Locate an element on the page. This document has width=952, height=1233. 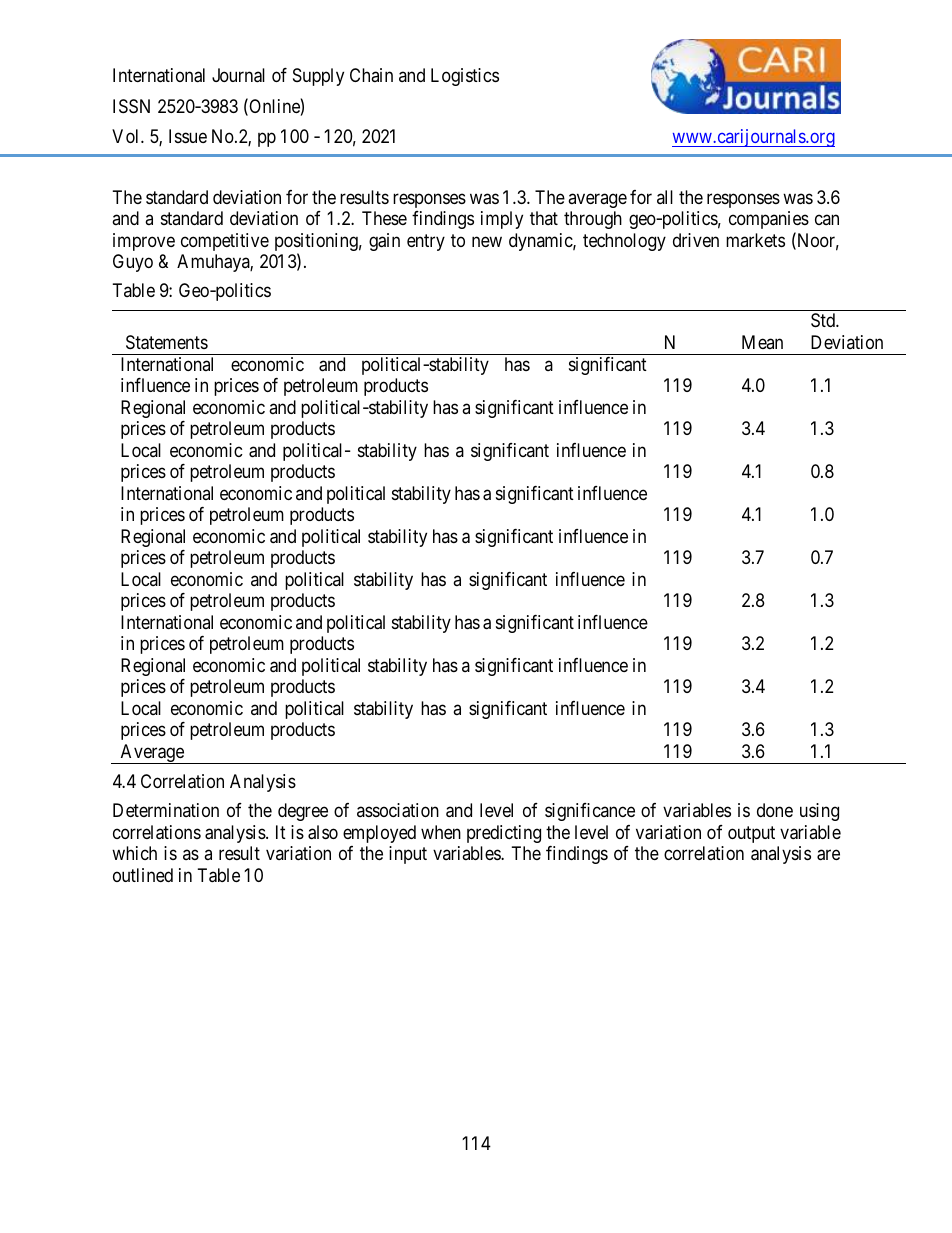
which is located at coordinates (134, 853).
